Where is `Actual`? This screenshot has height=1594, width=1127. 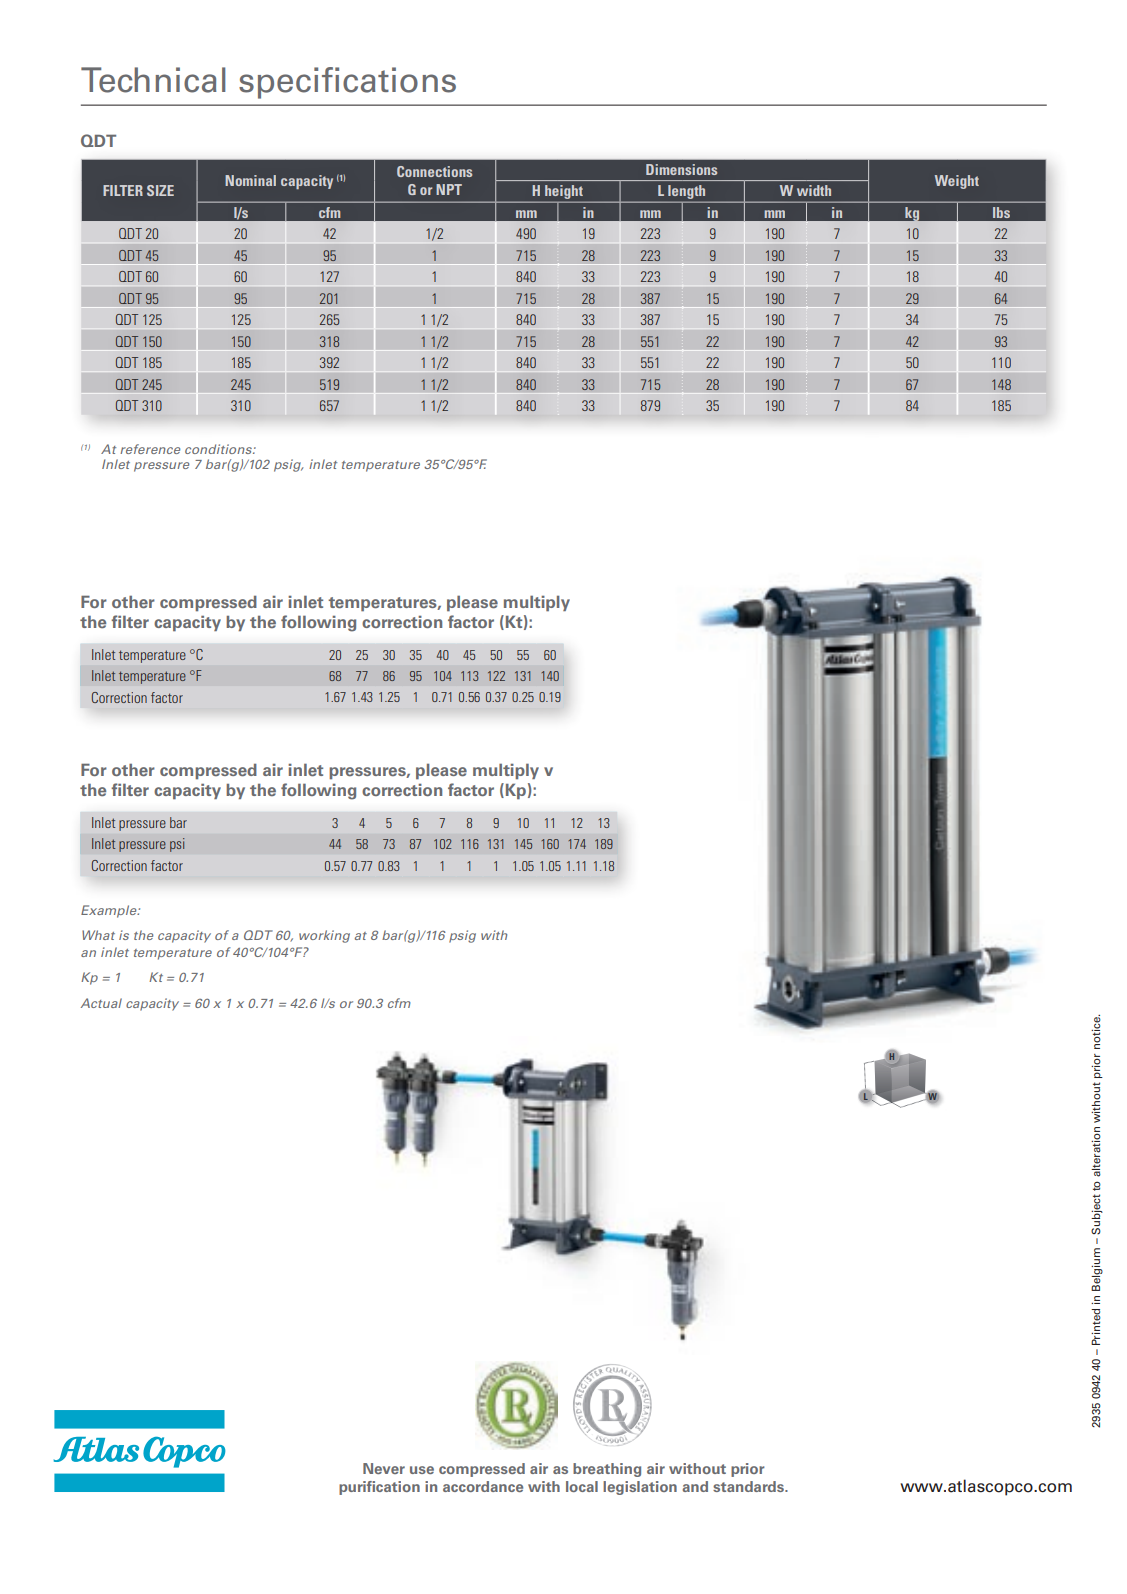
Actual is located at coordinates (101, 1003).
